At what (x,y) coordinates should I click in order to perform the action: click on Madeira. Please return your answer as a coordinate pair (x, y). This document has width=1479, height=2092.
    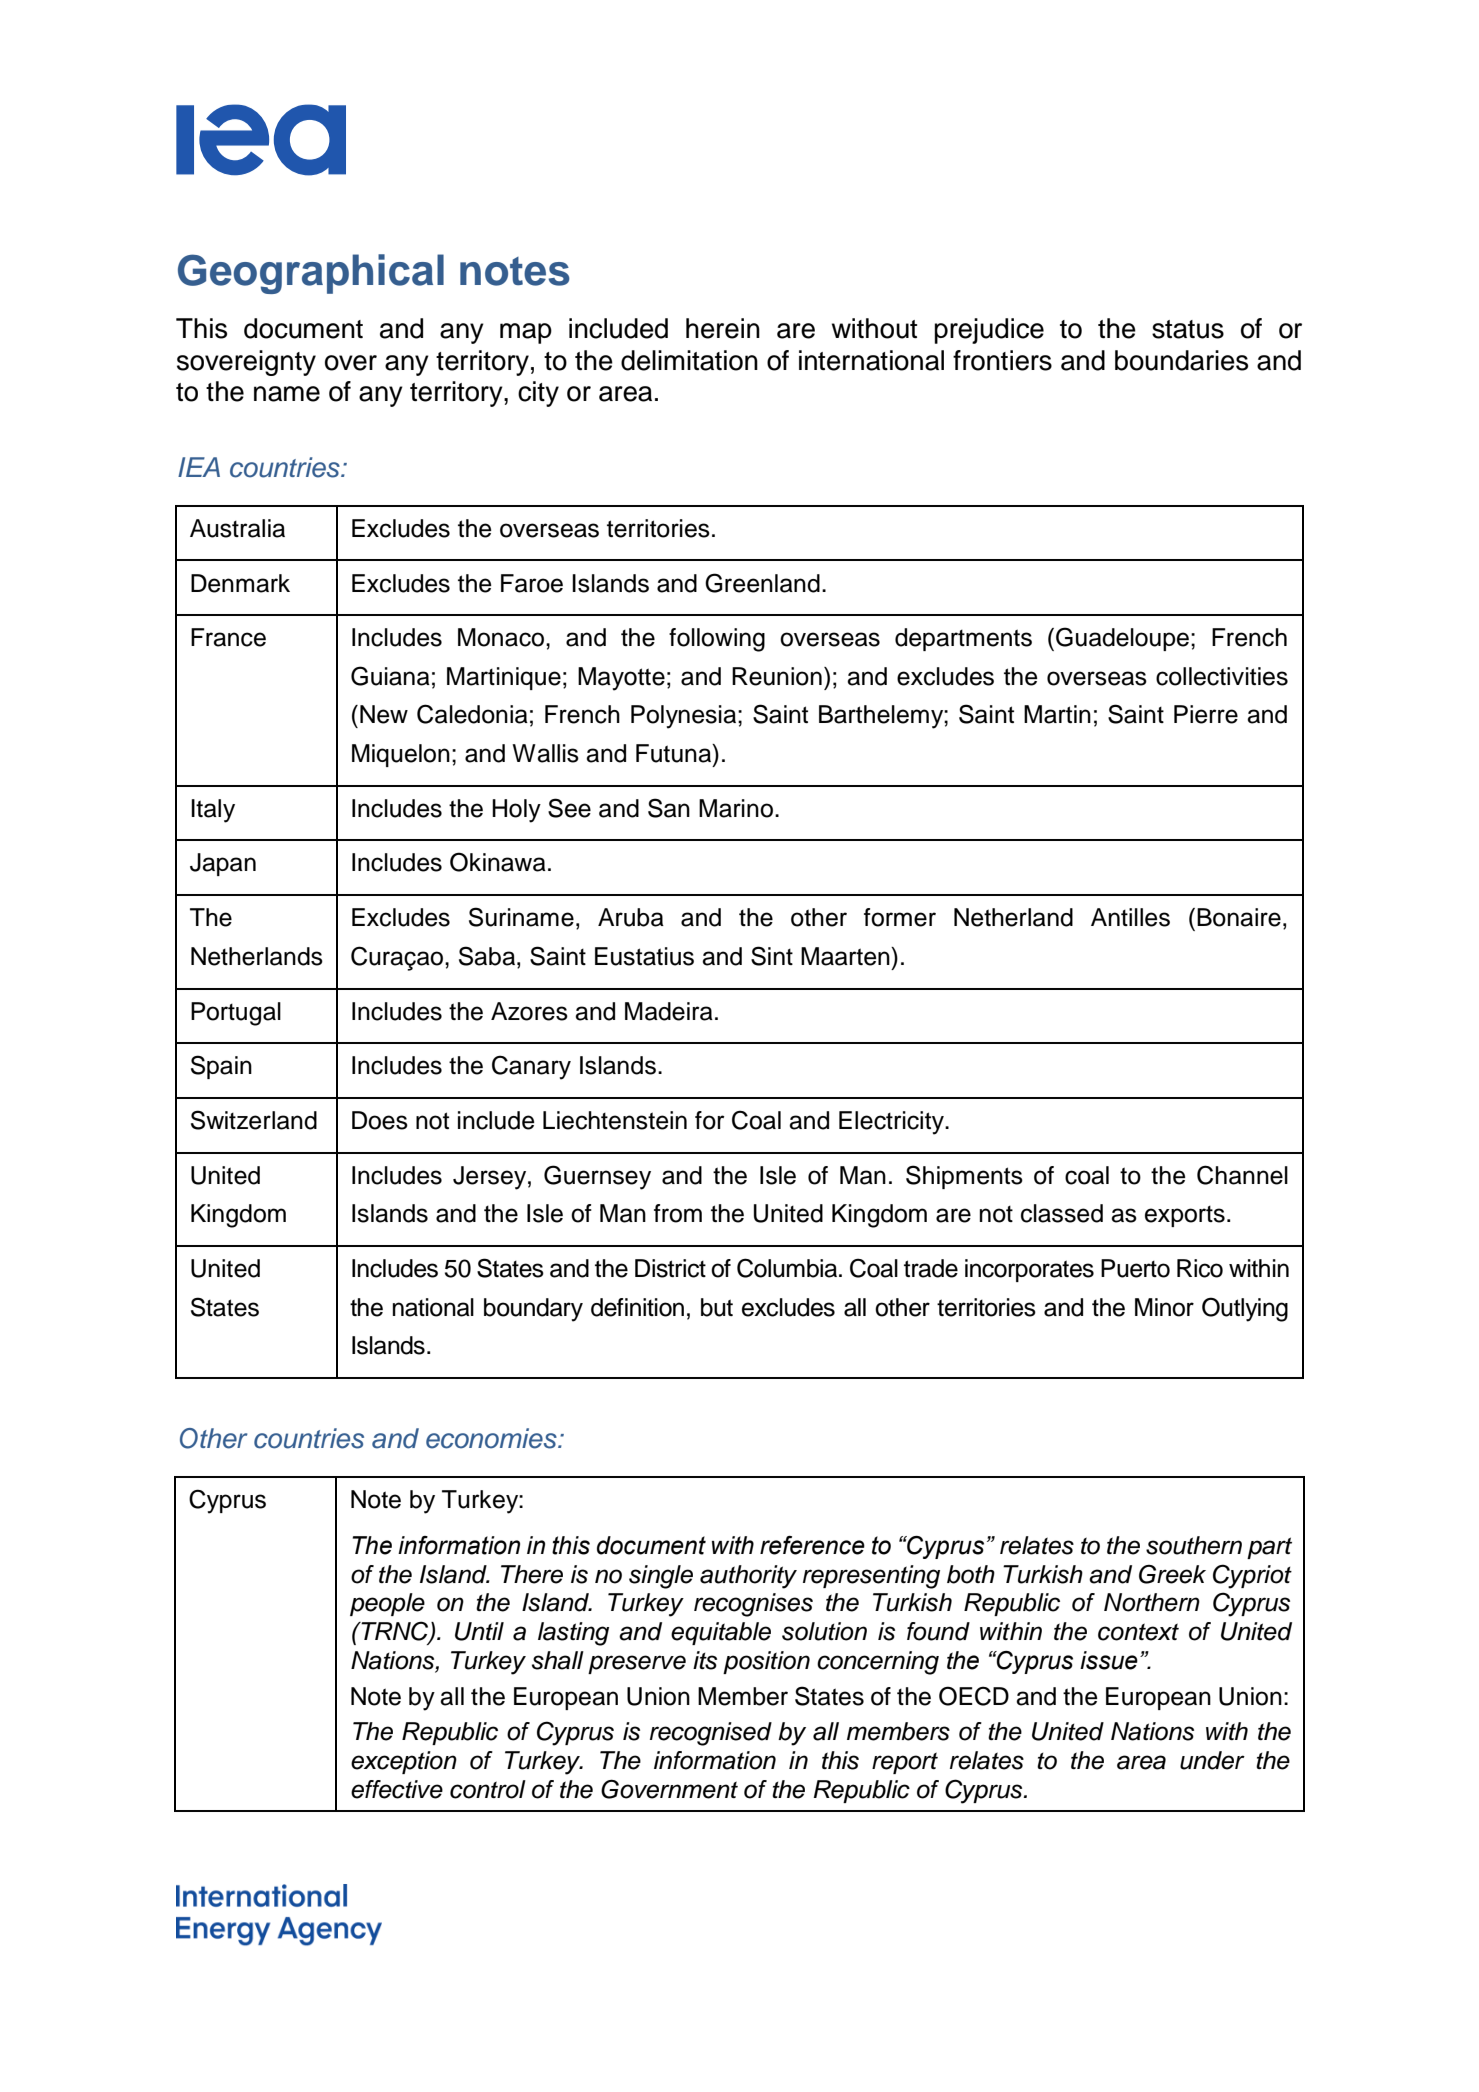
    Looking at the image, I should click on (669, 1011).
